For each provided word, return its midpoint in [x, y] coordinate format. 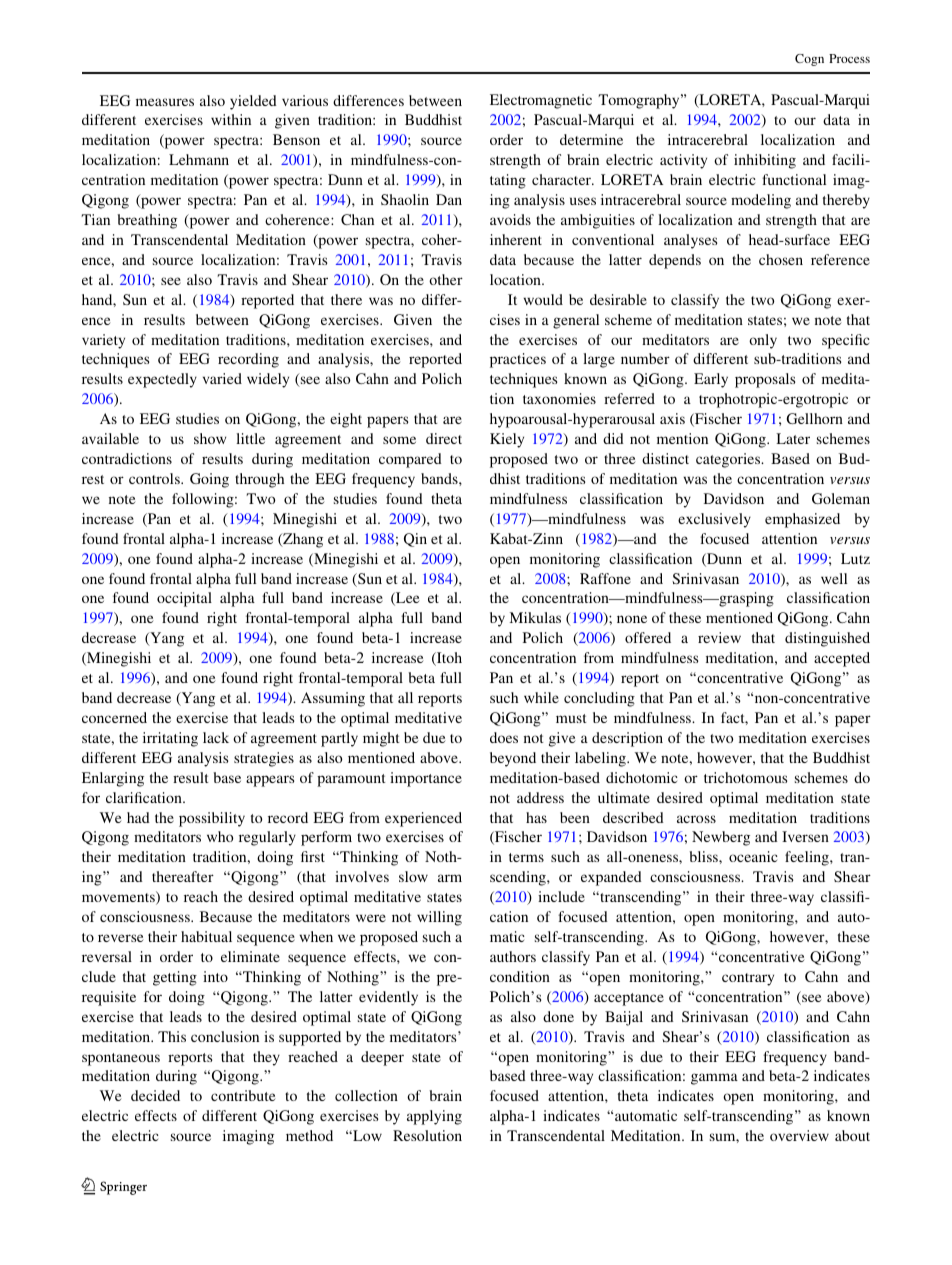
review [719, 637]
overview [799, 1135]
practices [518, 360]
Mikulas [535, 617]
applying [434, 1117]
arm [450, 878]
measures [165, 102]
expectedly [162, 380]
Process [849, 58]
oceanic [753, 856]
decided [155, 1095]
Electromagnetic [541, 101]
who [220, 836]
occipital [184, 599]
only [763, 341]
